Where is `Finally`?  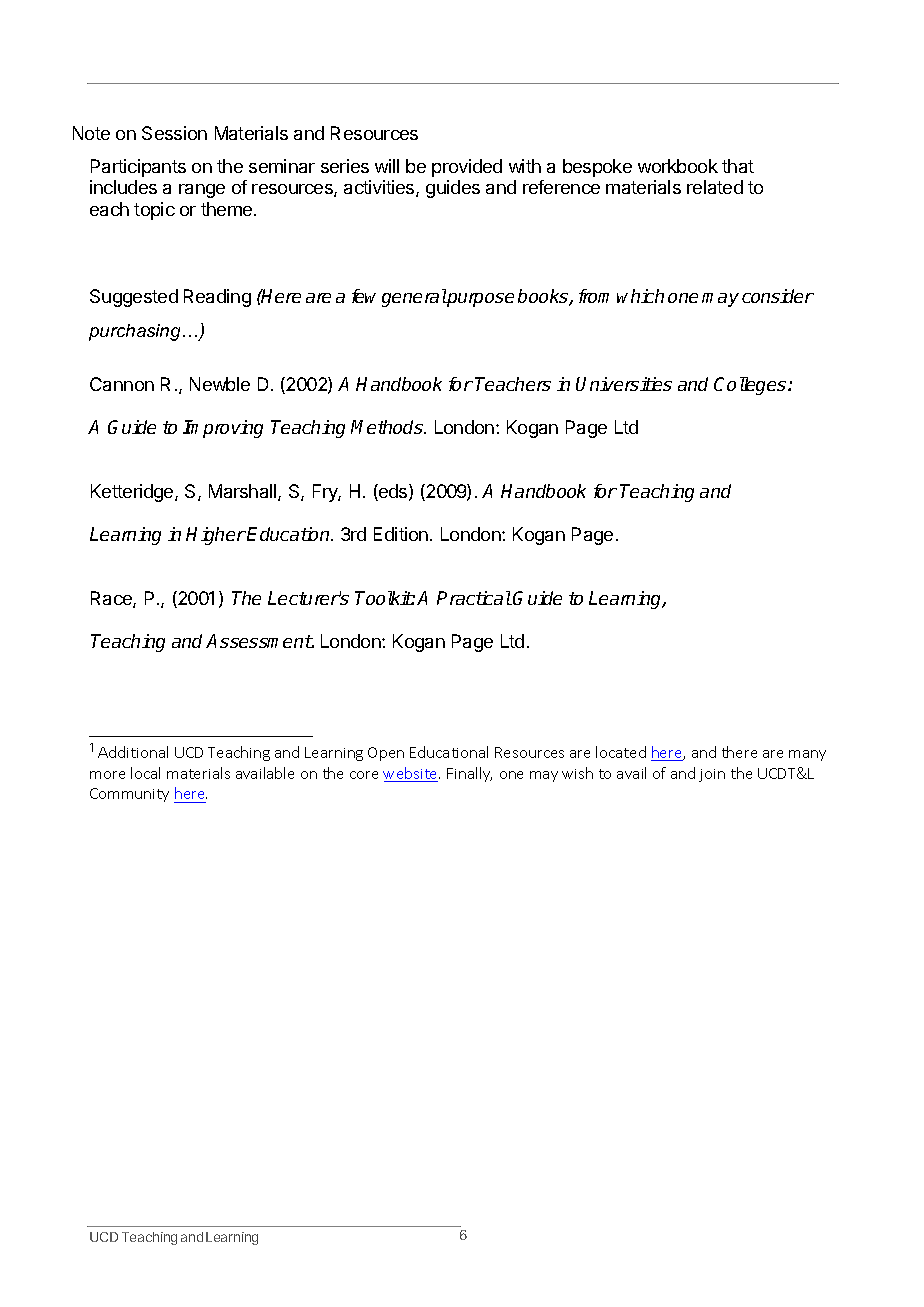 Finally is located at coordinates (469, 774).
